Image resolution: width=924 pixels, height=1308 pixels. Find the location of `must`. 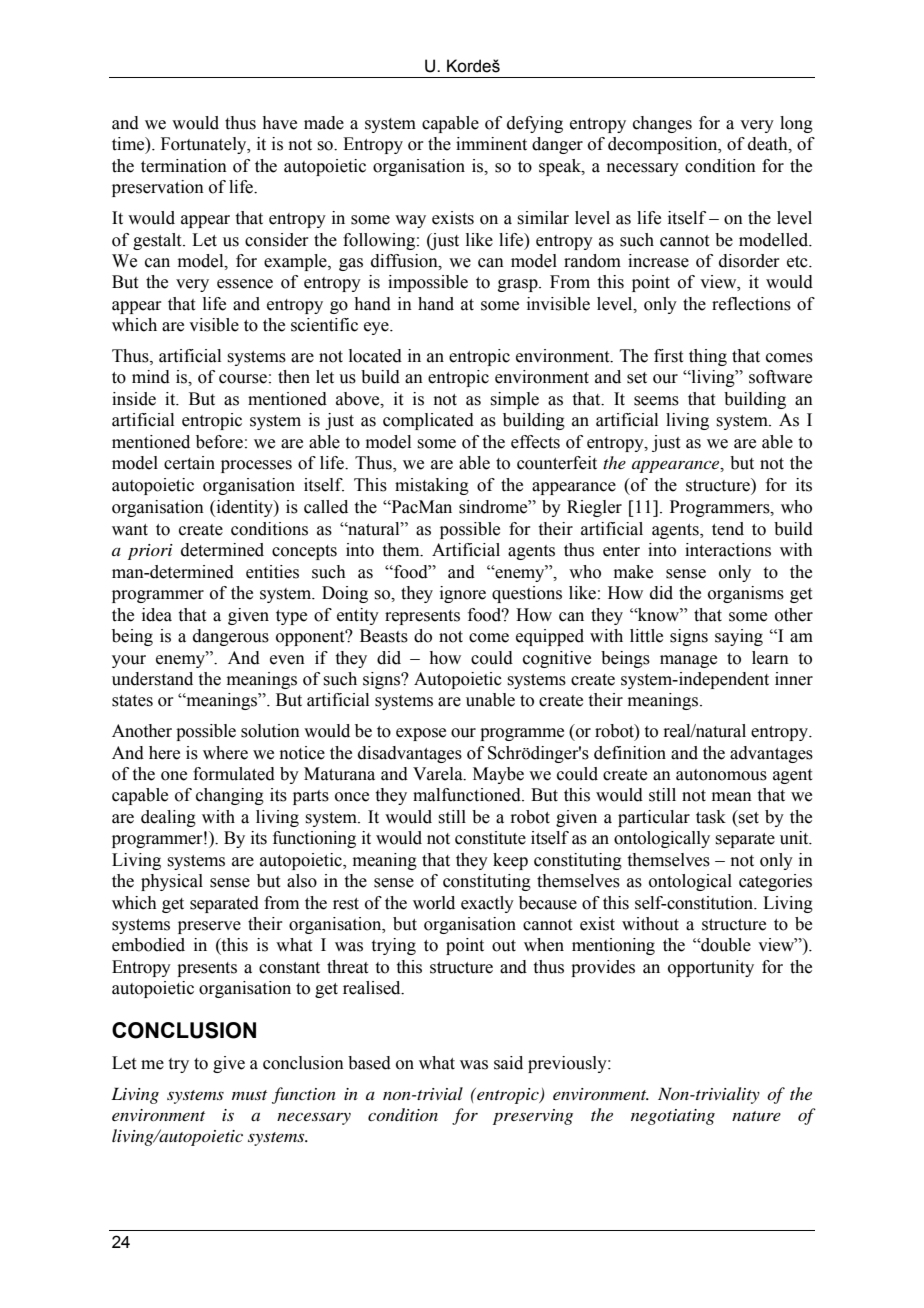

must is located at coordinates (249, 1095).
